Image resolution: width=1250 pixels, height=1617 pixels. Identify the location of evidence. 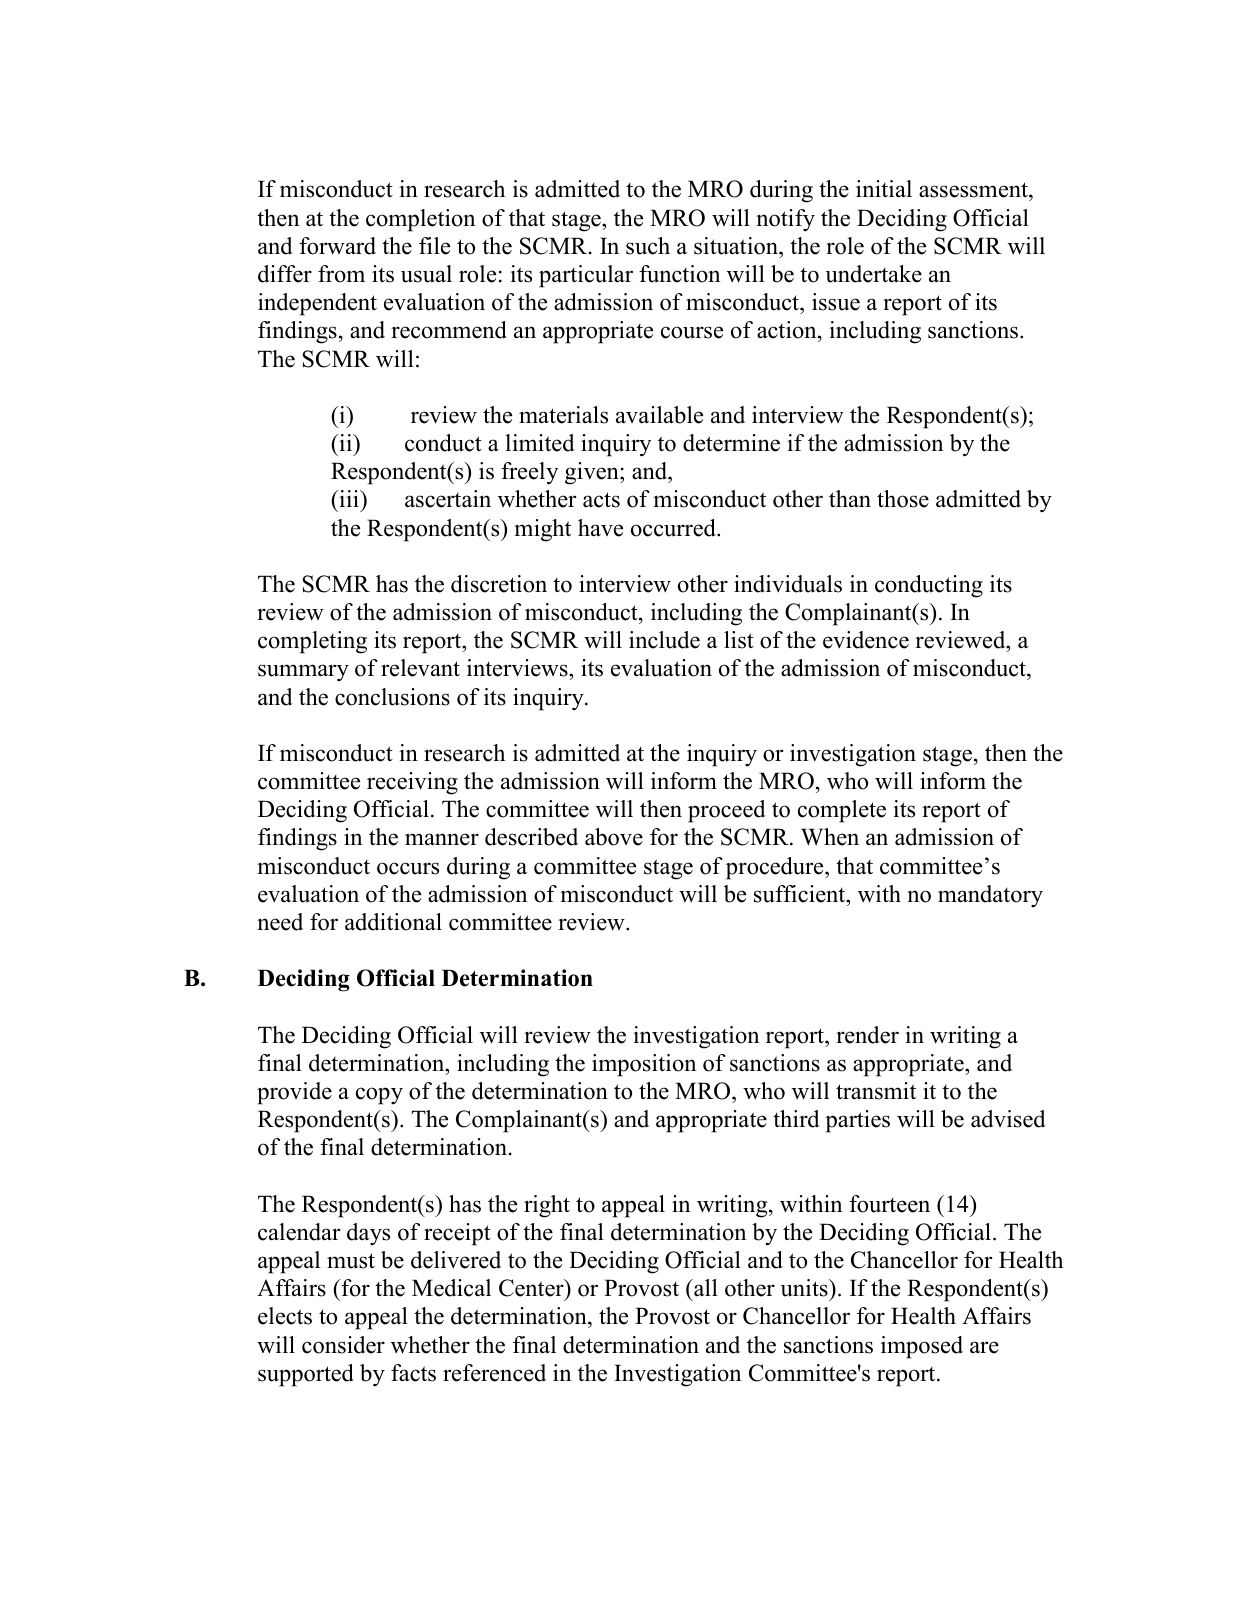
(866, 640).
